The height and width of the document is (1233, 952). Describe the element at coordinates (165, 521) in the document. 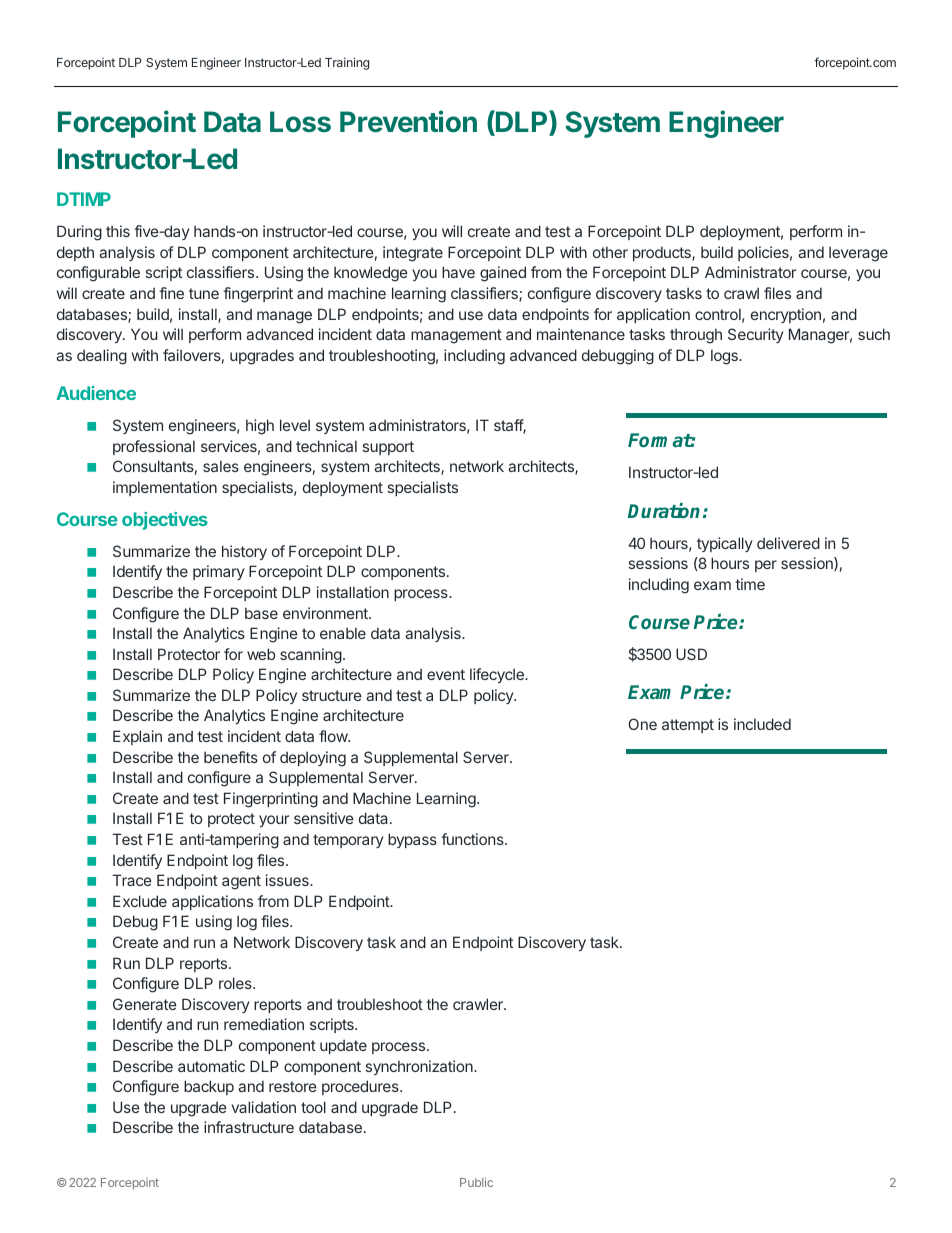

I see `objectives` at that location.
